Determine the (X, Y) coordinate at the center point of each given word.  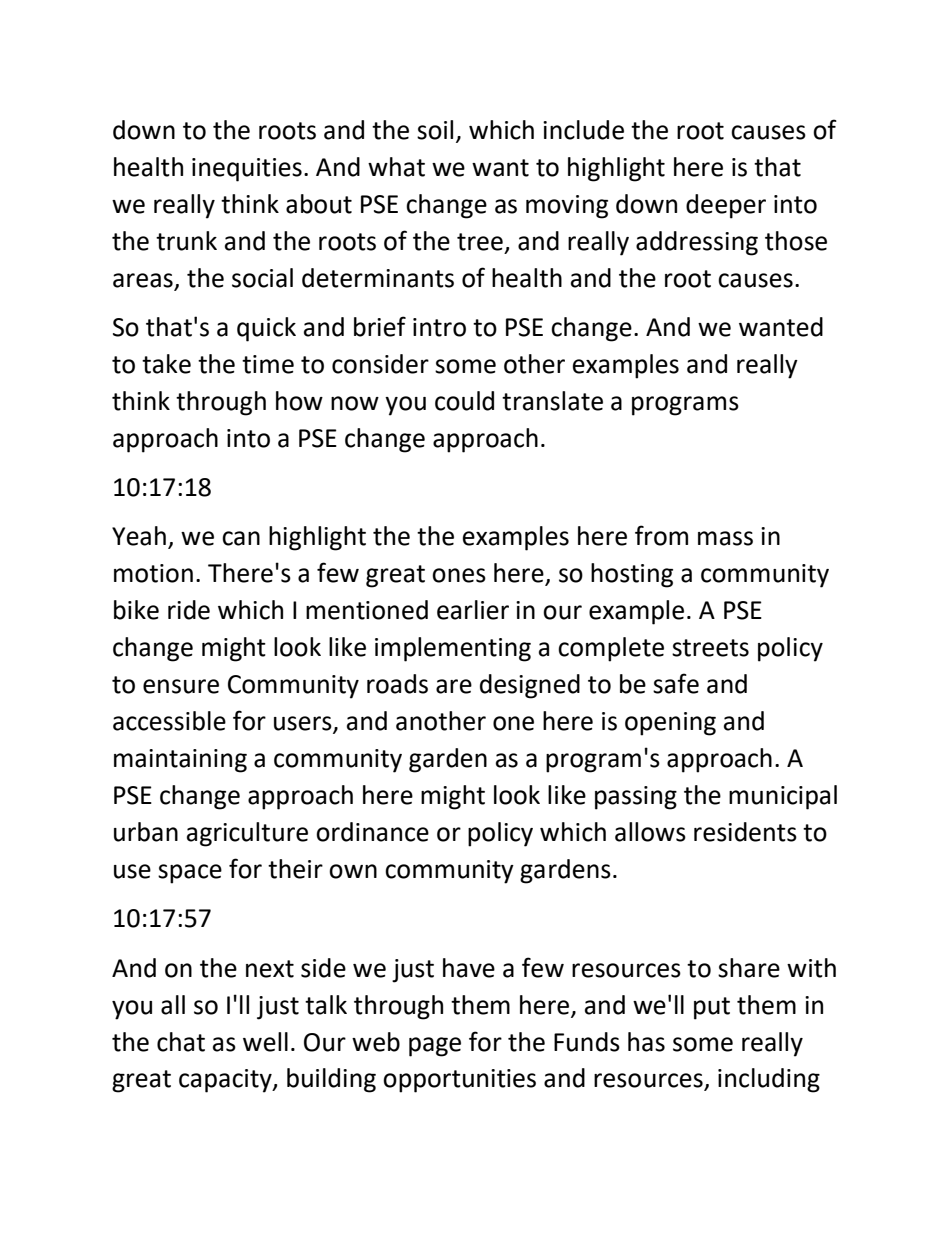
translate (552, 401)
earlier (473, 610)
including (769, 1080)
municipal (783, 797)
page (435, 1047)
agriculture (247, 834)
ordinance (372, 832)
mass (725, 538)
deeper (726, 206)
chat (181, 1042)
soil (435, 130)
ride (189, 610)
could (464, 401)
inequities (247, 170)
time (268, 364)
